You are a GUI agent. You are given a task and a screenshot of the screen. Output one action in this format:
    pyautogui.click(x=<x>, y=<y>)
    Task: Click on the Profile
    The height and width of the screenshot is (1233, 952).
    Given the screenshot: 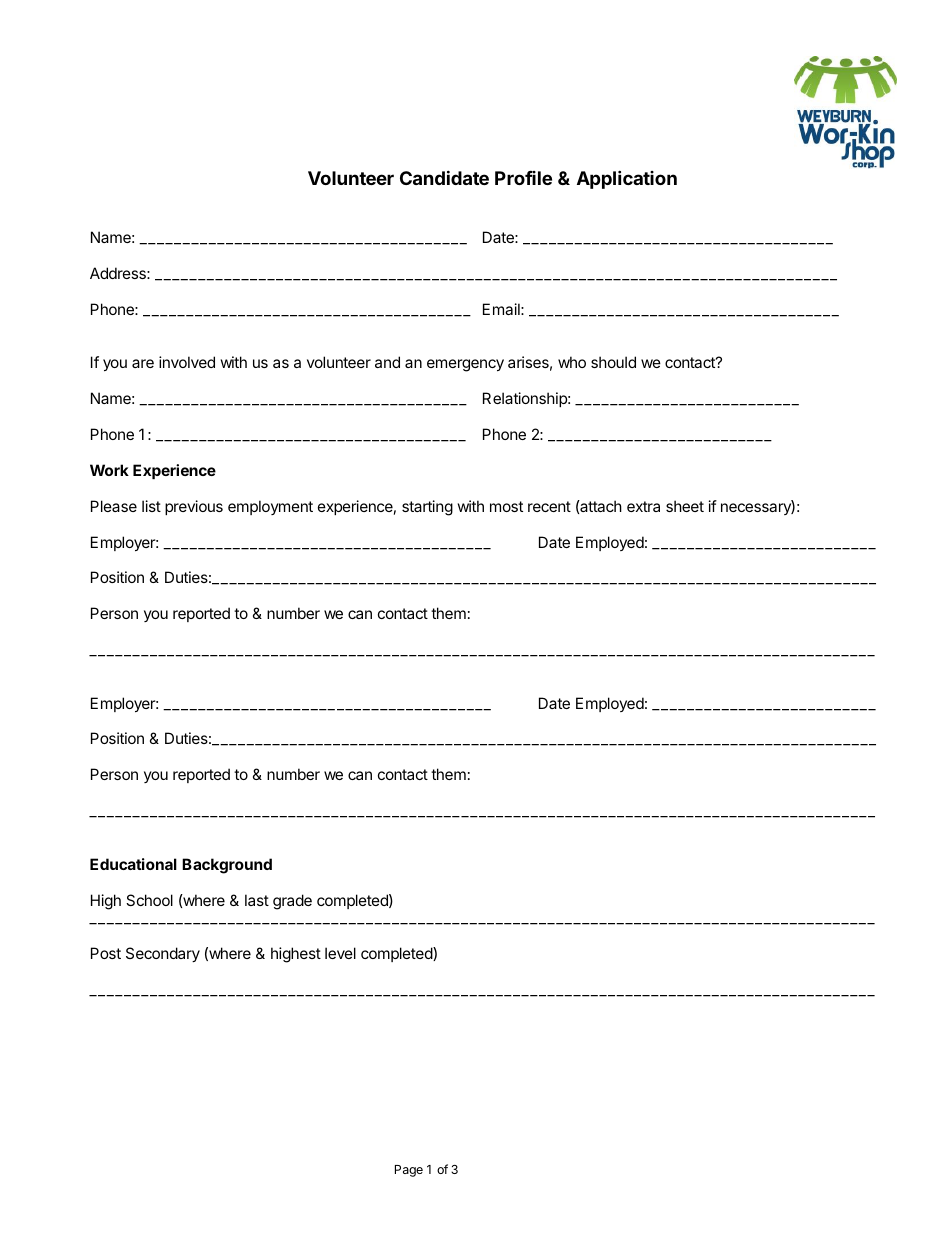 What is the action you would take?
    pyautogui.click(x=523, y=178)
